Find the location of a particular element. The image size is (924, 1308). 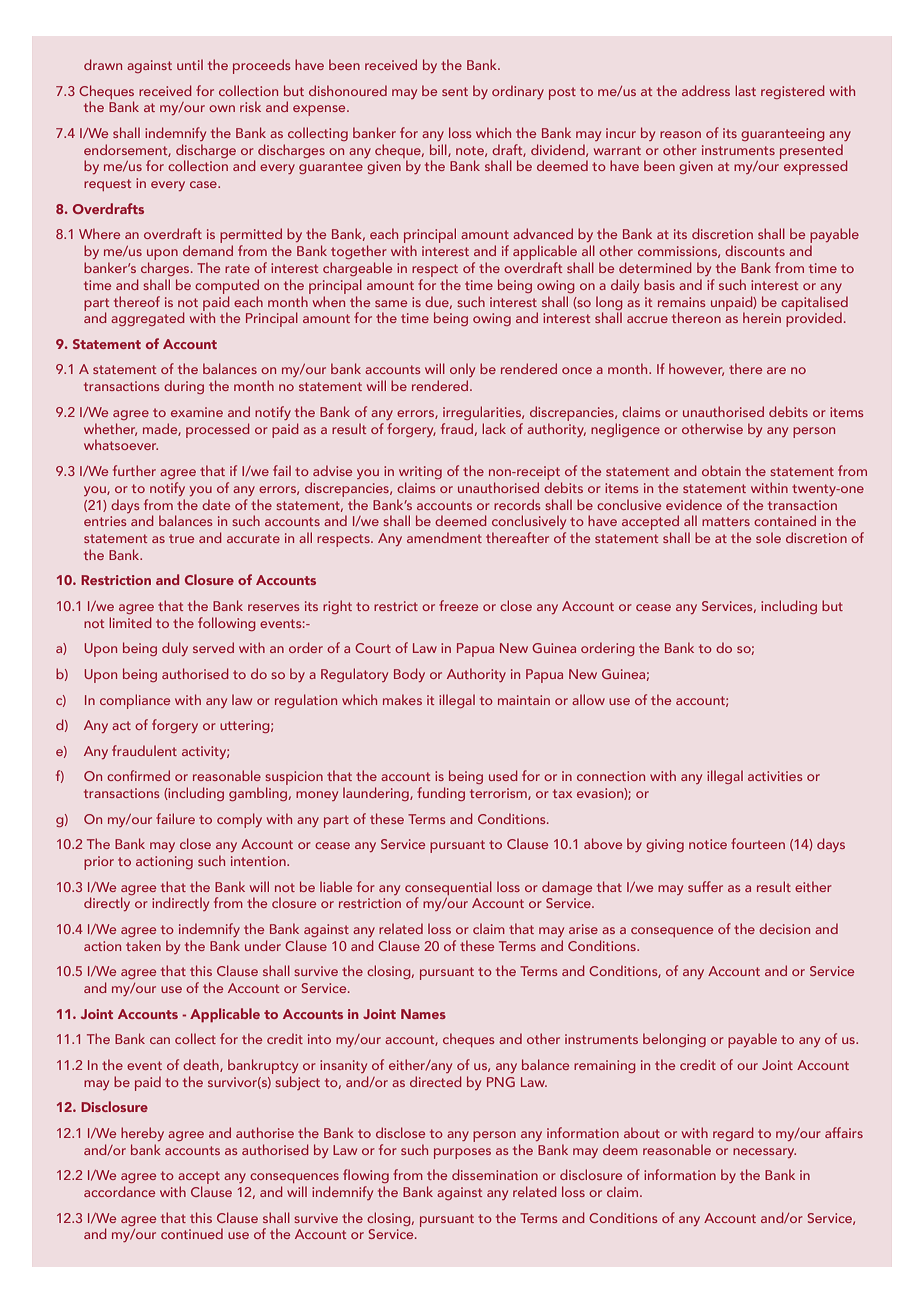

own is located at coordinates (222, 108).
